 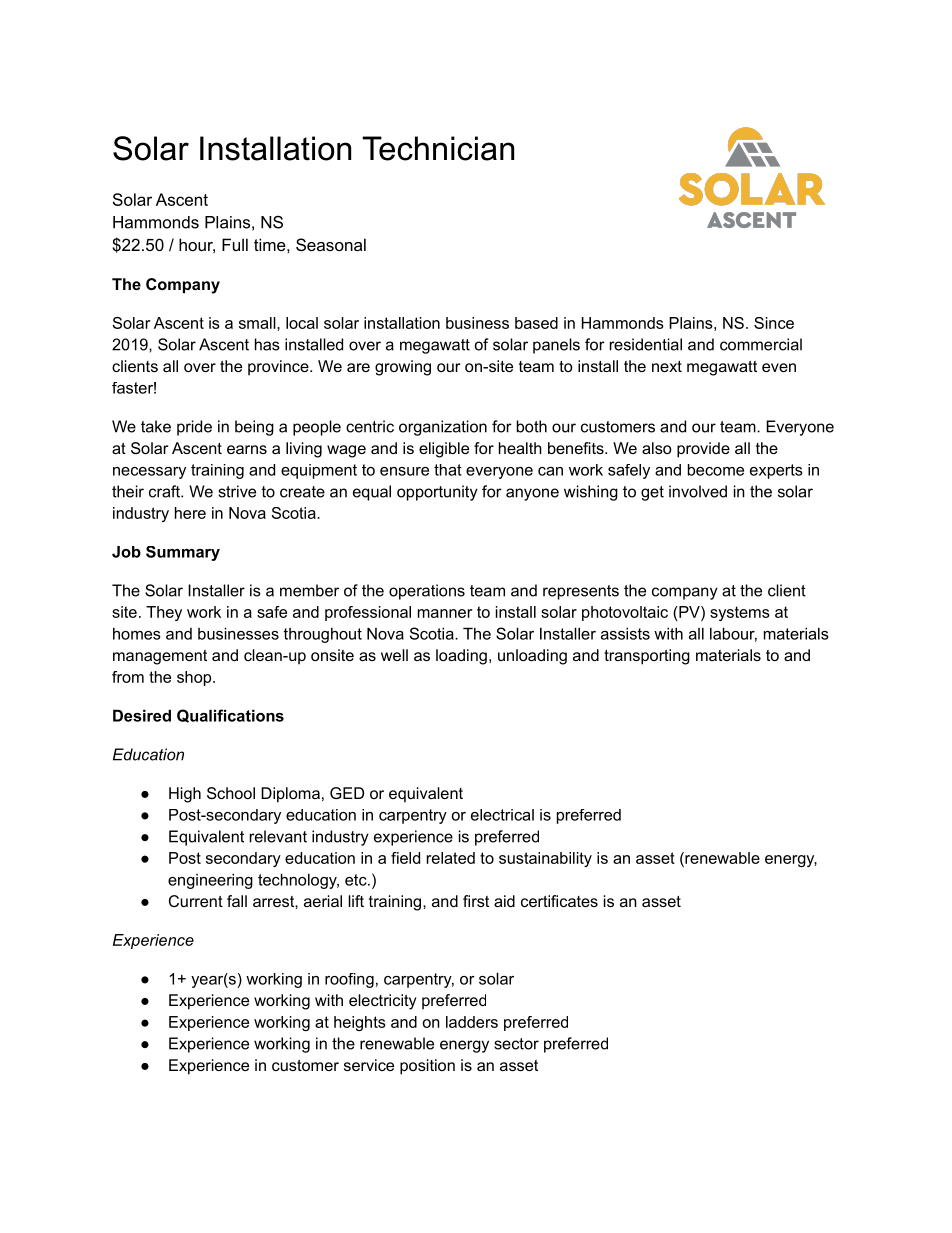 I want to click on related, so click(x=451, y=858).
